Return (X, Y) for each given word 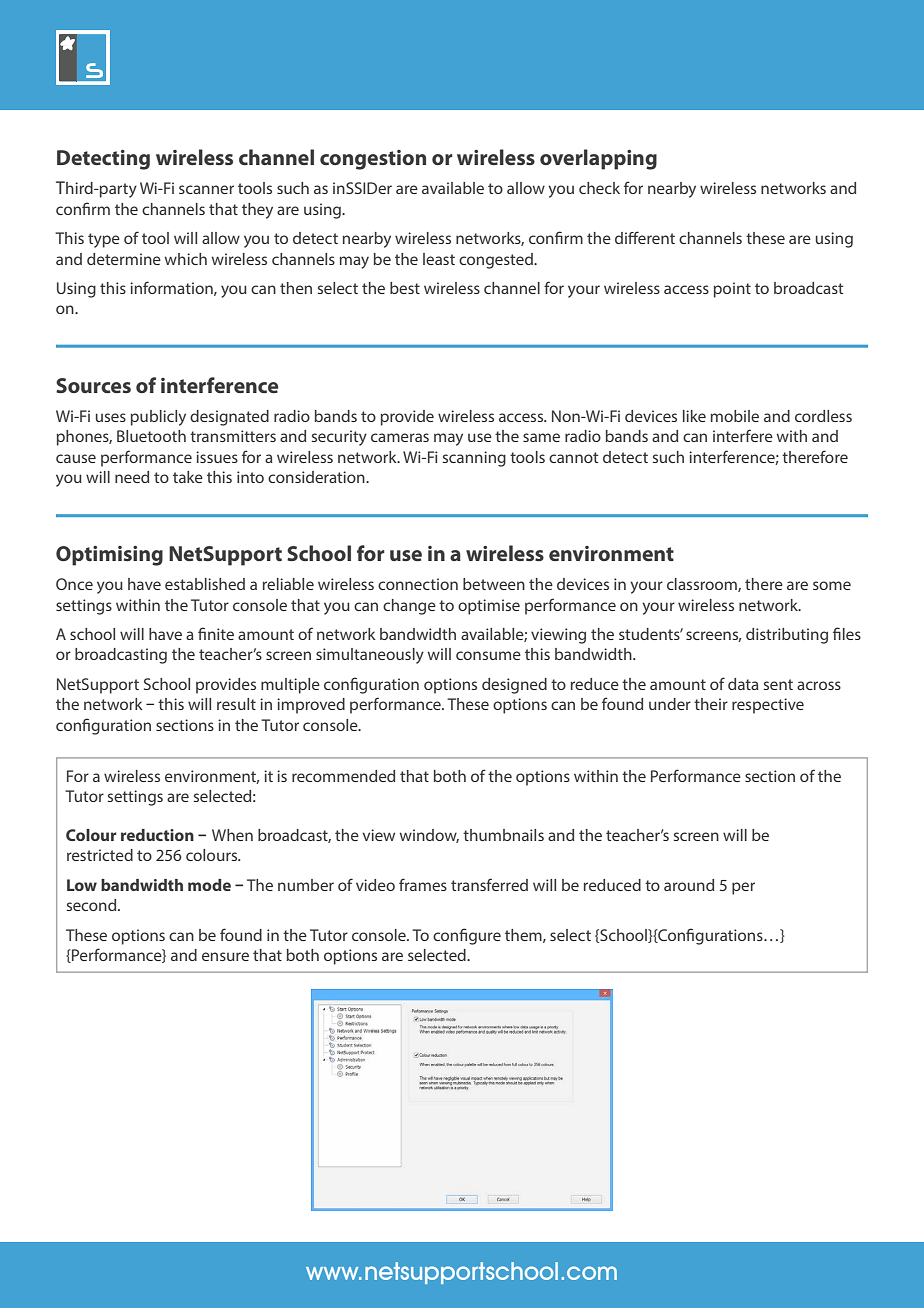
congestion (373, 160)
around (689, 885)
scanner (206, 189)
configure (467, 936)
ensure (225, 956)
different (645, 237)
